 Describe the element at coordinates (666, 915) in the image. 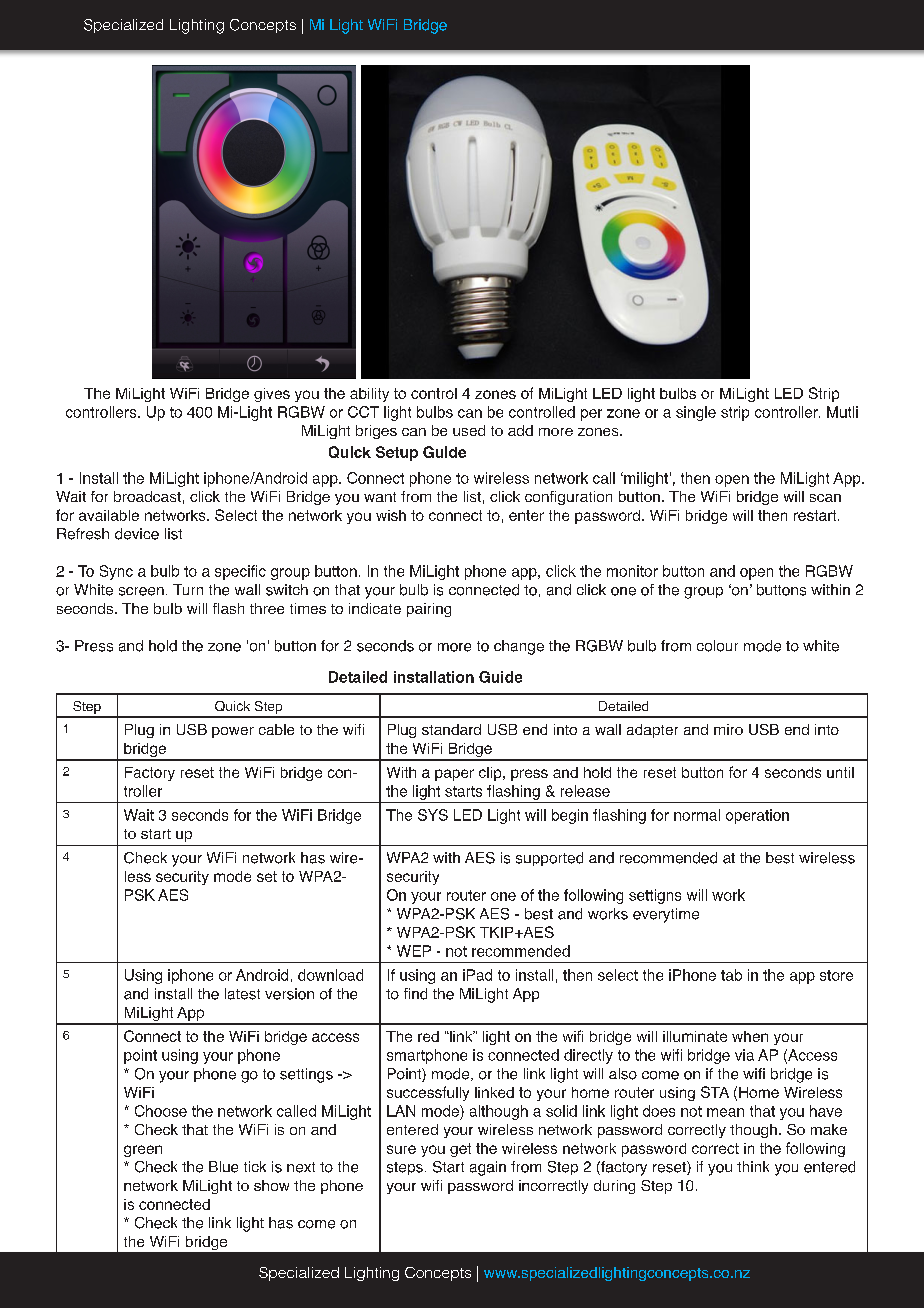

I see `everytime` at that location.
